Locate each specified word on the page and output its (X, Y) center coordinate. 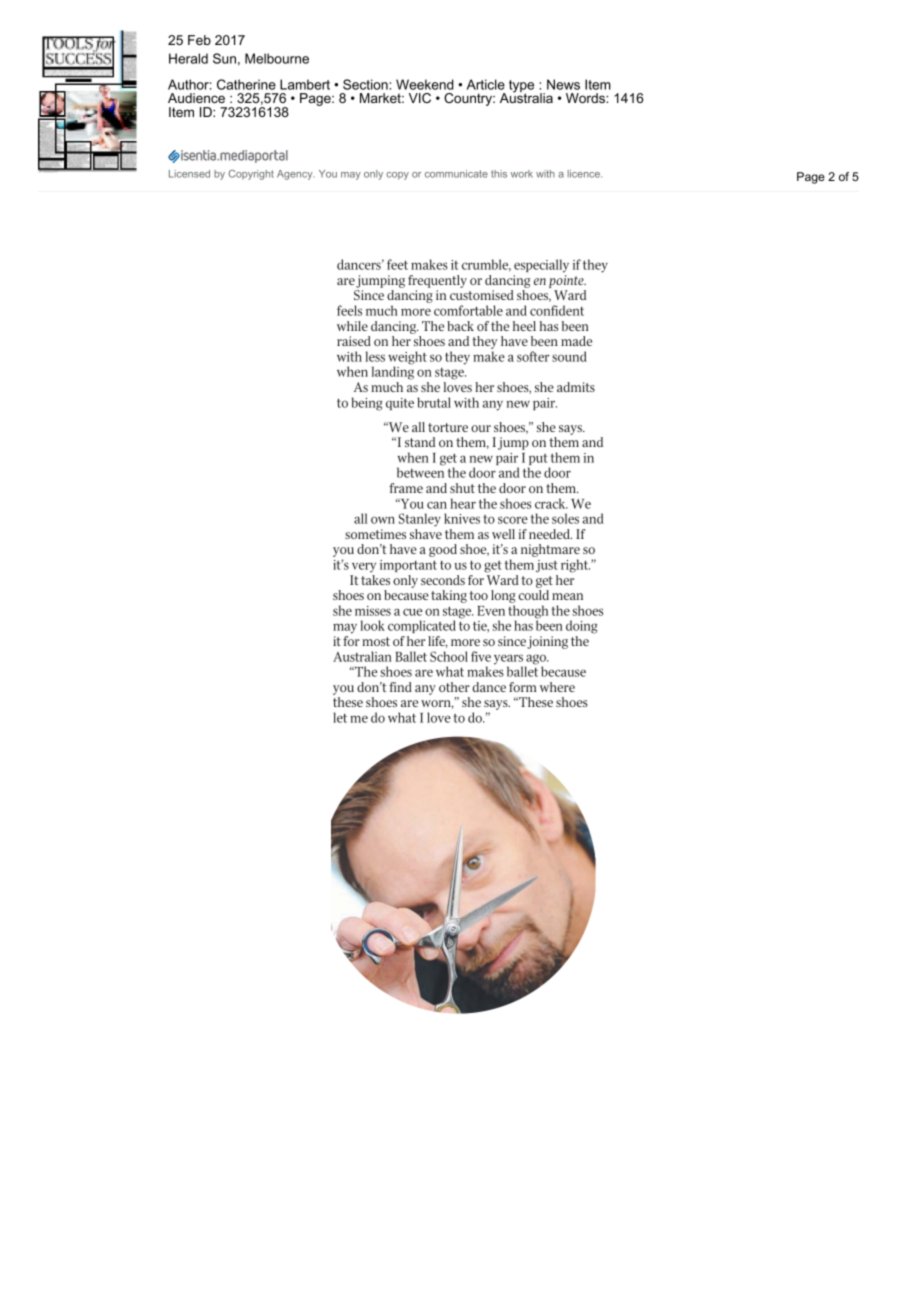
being (367, 404)
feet (397, 264)
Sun (224, 58)
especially (541, 266)
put (539, 461)
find (400, 687)
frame (406, 488)
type (521, 87)
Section (366, 84)
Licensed (189, 174)
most (376, 641)
